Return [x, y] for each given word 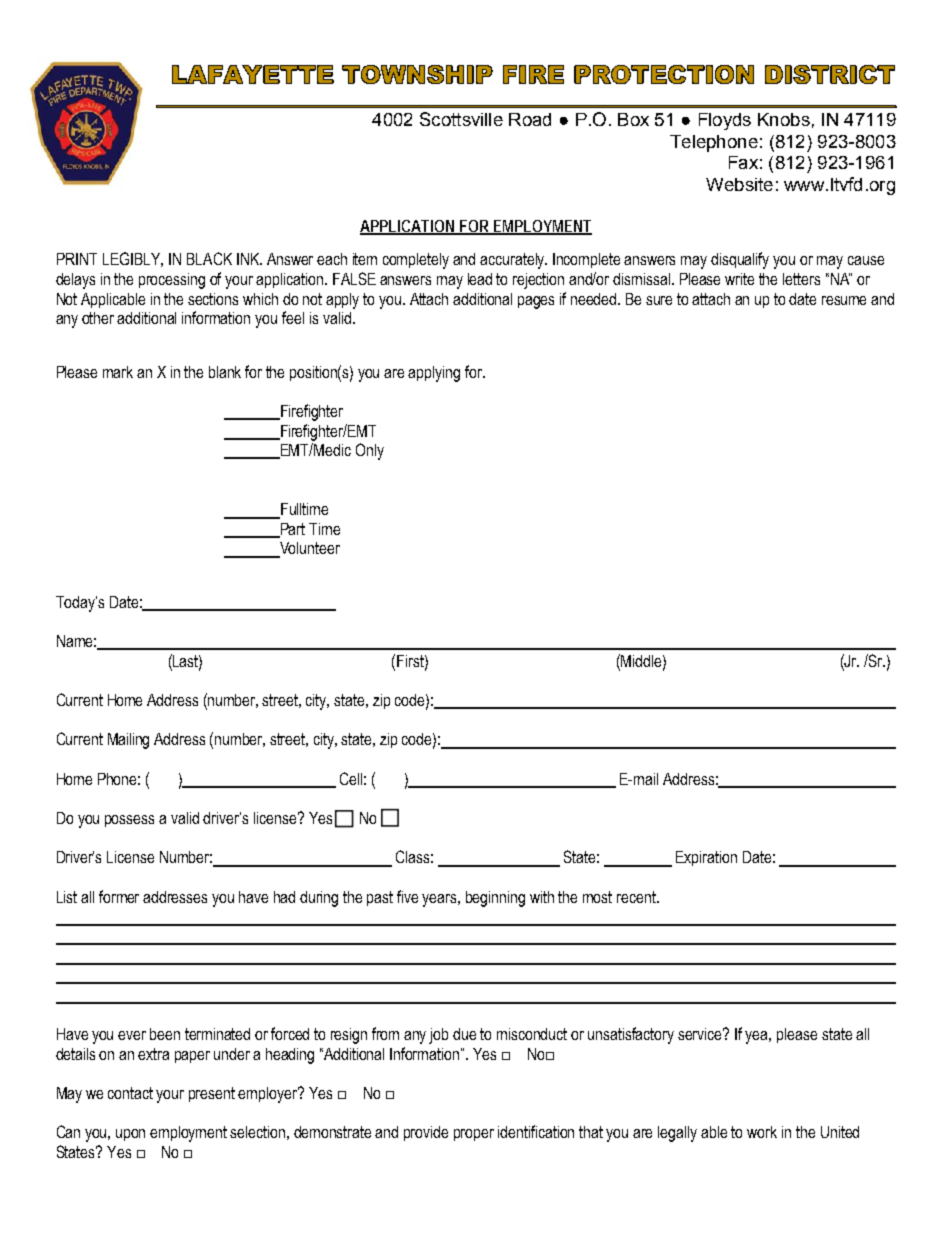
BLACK [209, 258]
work [762, 1132]
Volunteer [309, 549]
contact [130, 1093]
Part [292, 530]
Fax [743, 162]
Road [530, 119]
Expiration [706, 858]
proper [474, 1135]
